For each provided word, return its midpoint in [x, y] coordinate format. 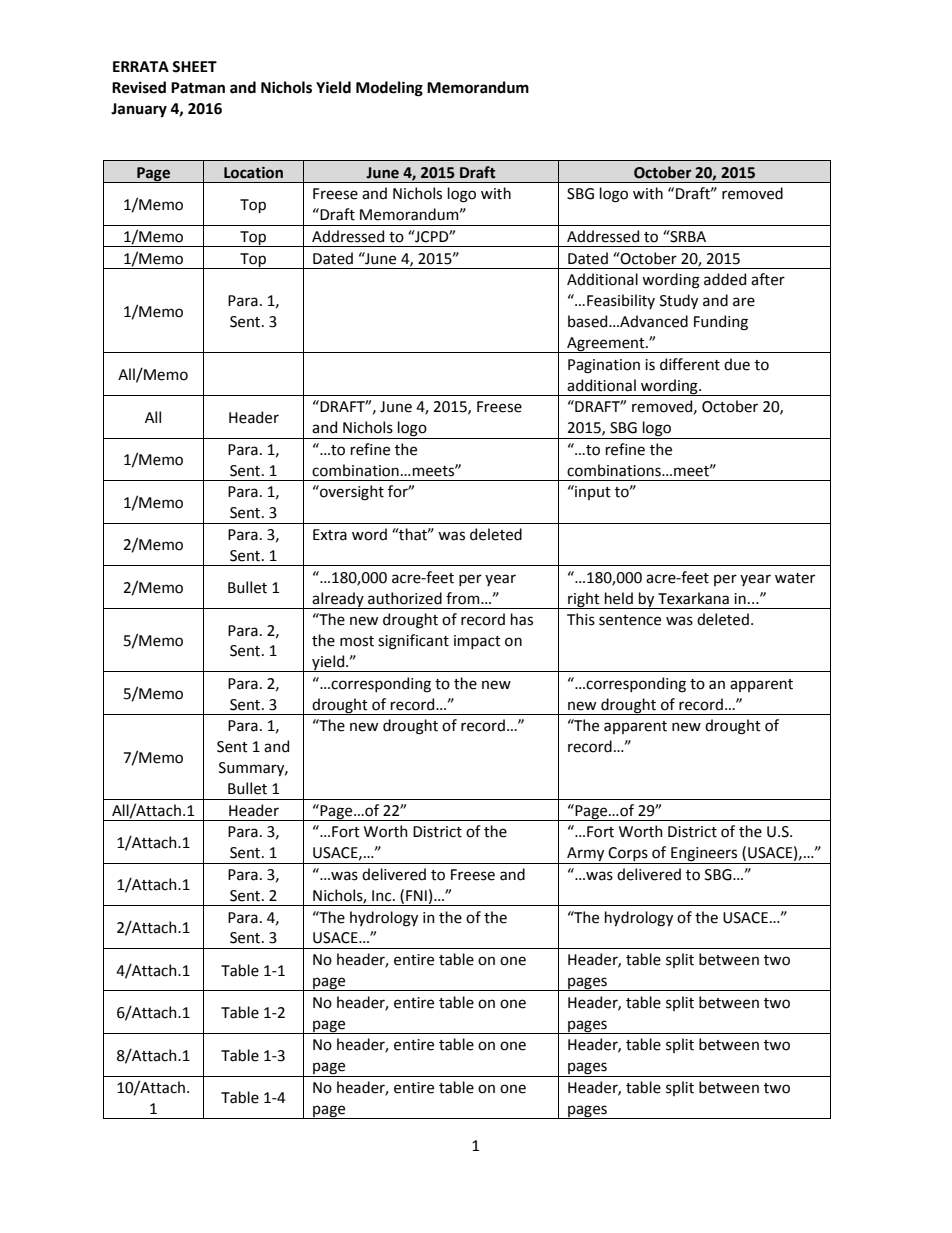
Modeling [389, 89]
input [592, 492]
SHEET [194, 67]
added [725, 279]
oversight [351, 493]
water [795, 578]
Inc [383, 896]
